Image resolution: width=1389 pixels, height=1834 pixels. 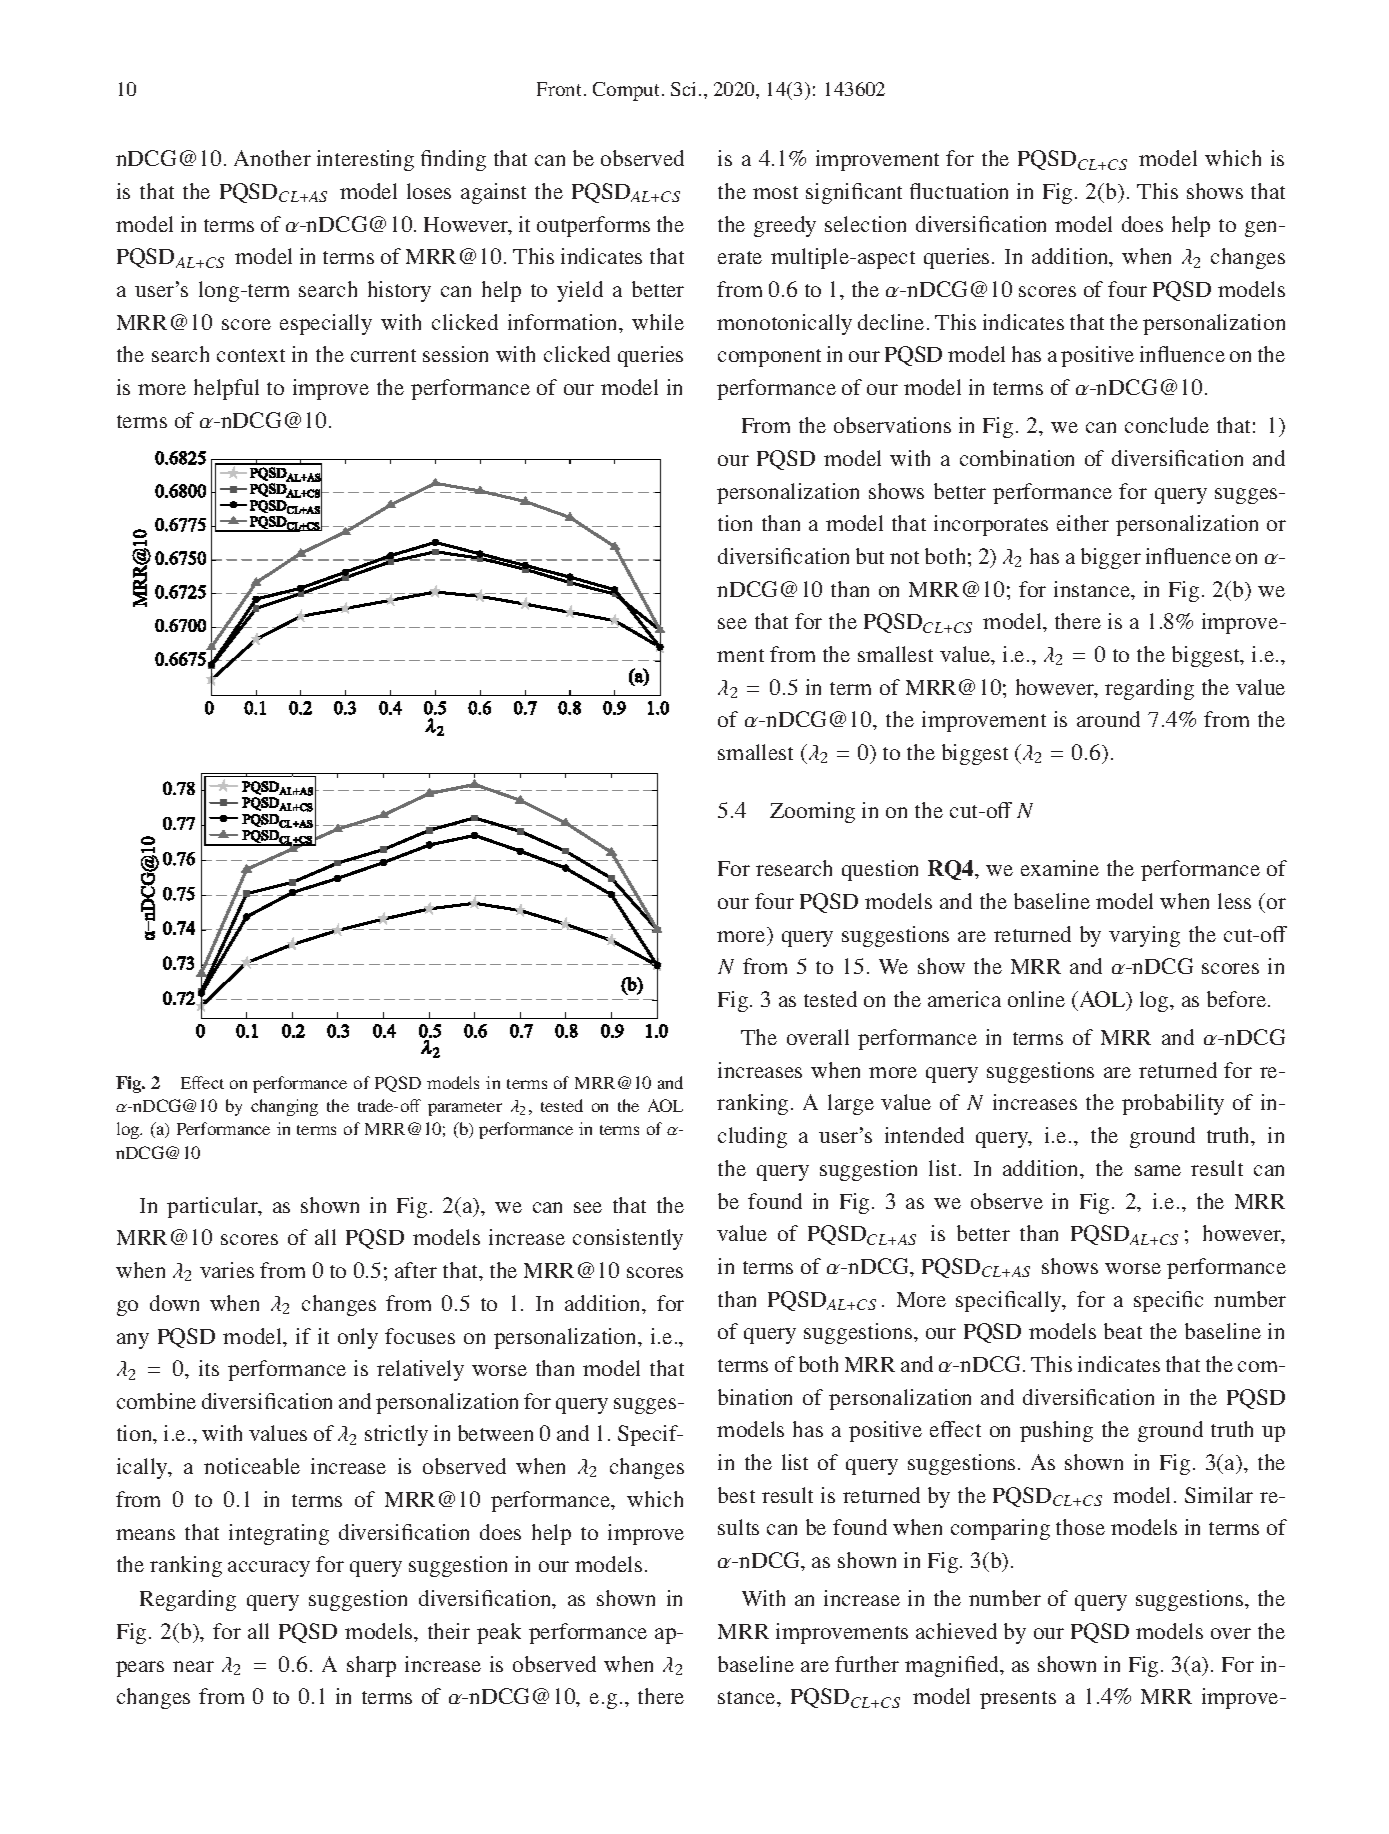 I want to click on either, so click(x=1083, y=523).
